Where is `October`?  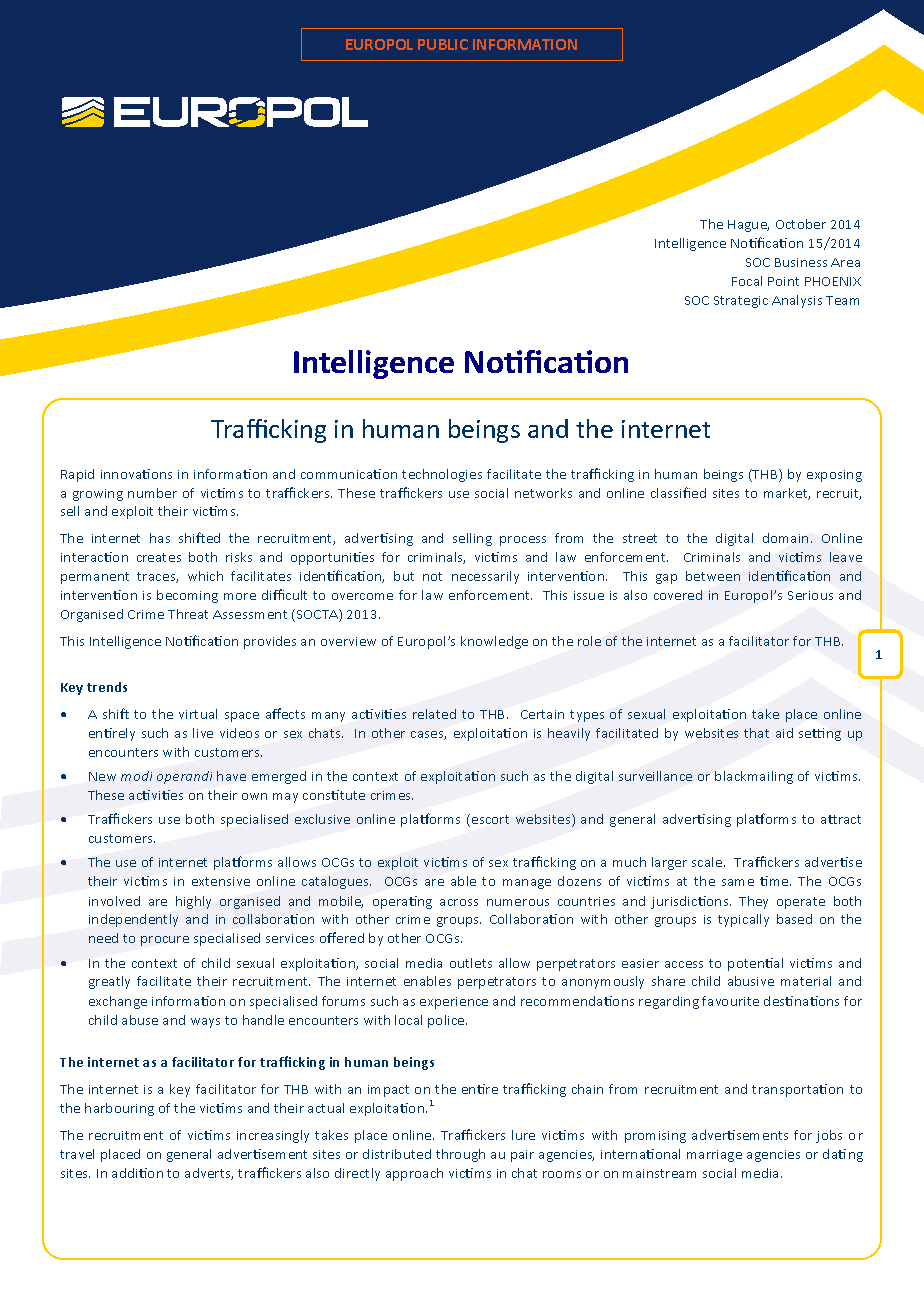
October is located at coordinates (801, 224).
